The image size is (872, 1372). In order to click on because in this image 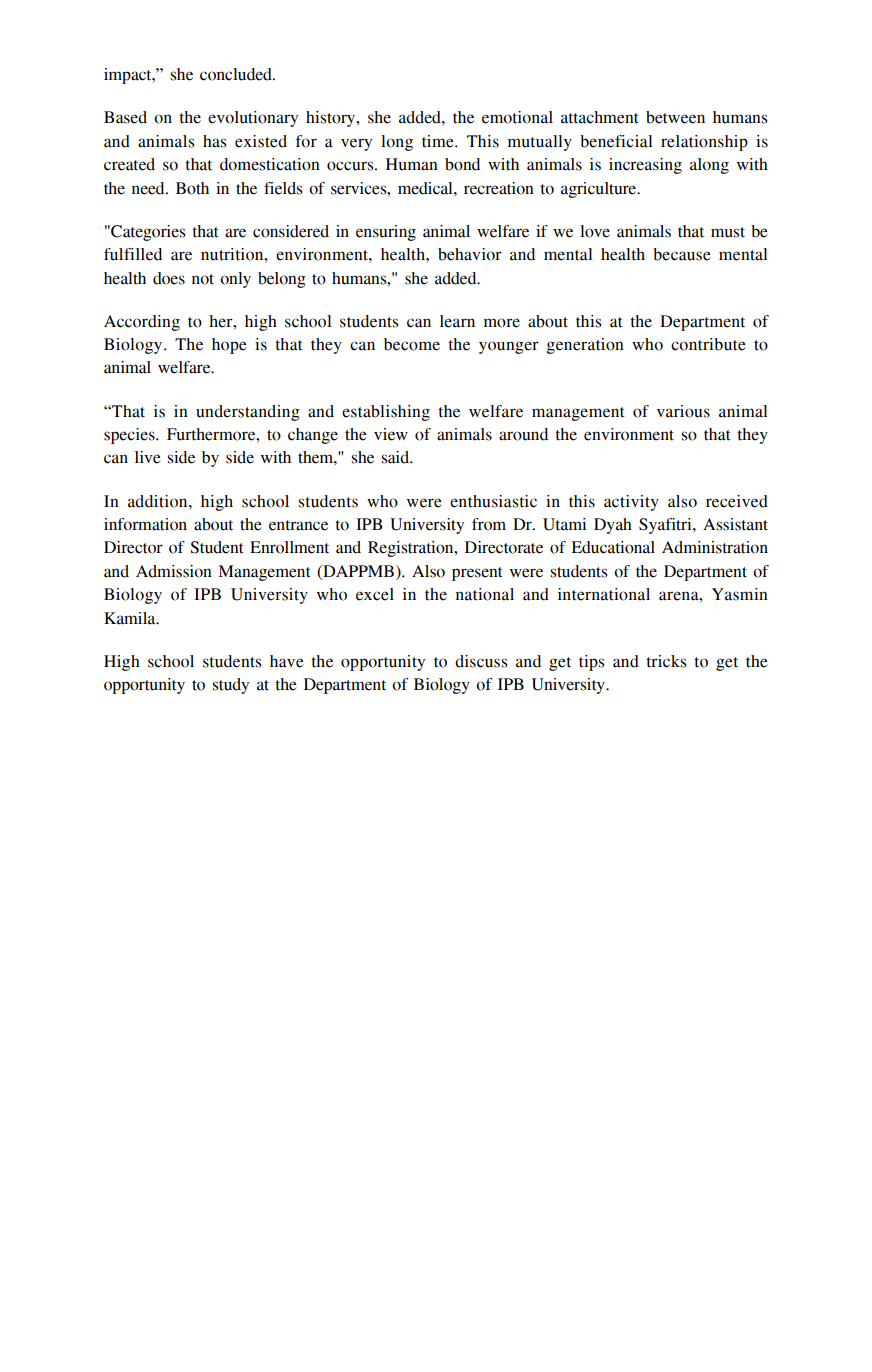, I will do `click(682, 254)`.
